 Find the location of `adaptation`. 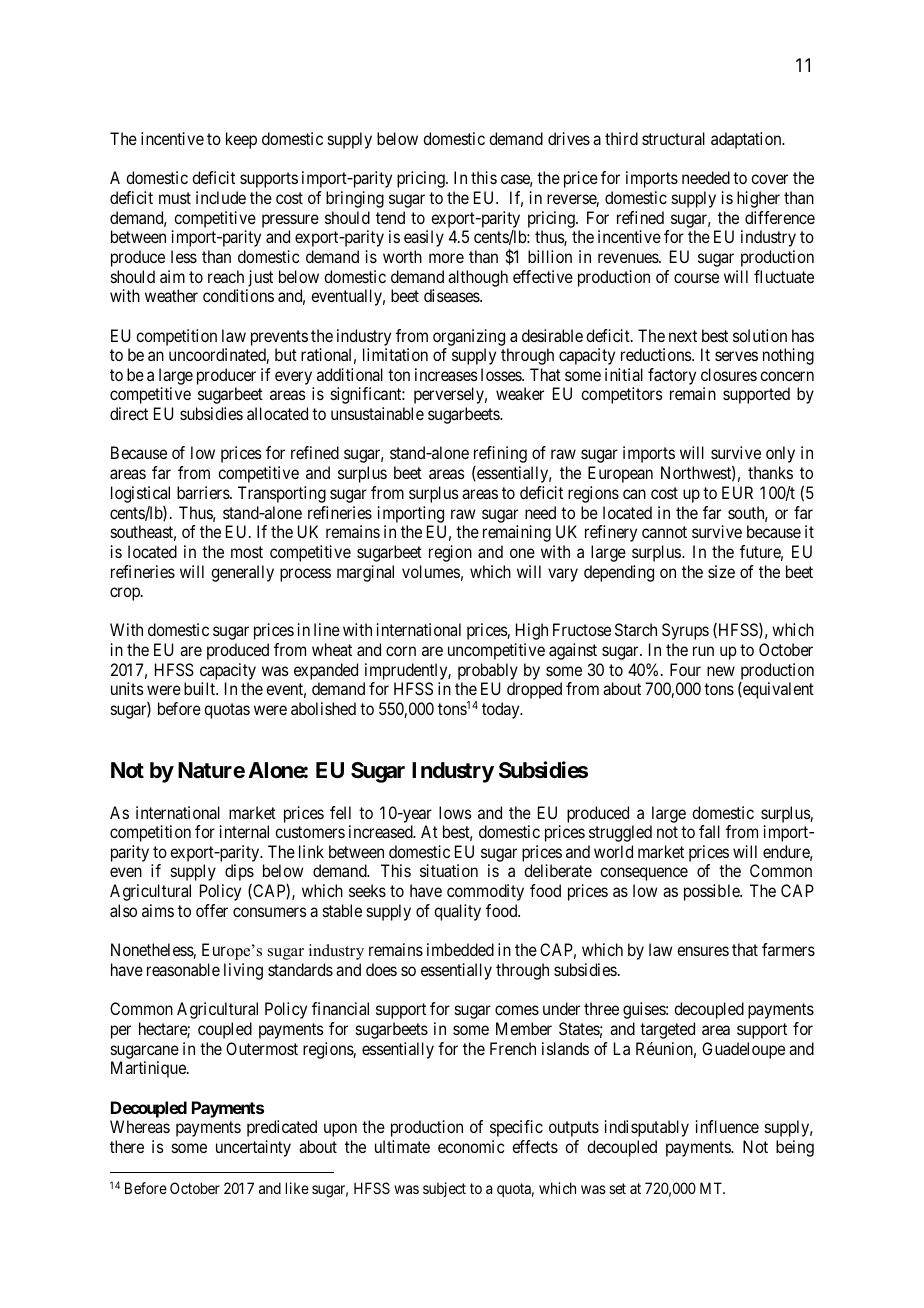

adaptation is located at coordinates (747, 140).
